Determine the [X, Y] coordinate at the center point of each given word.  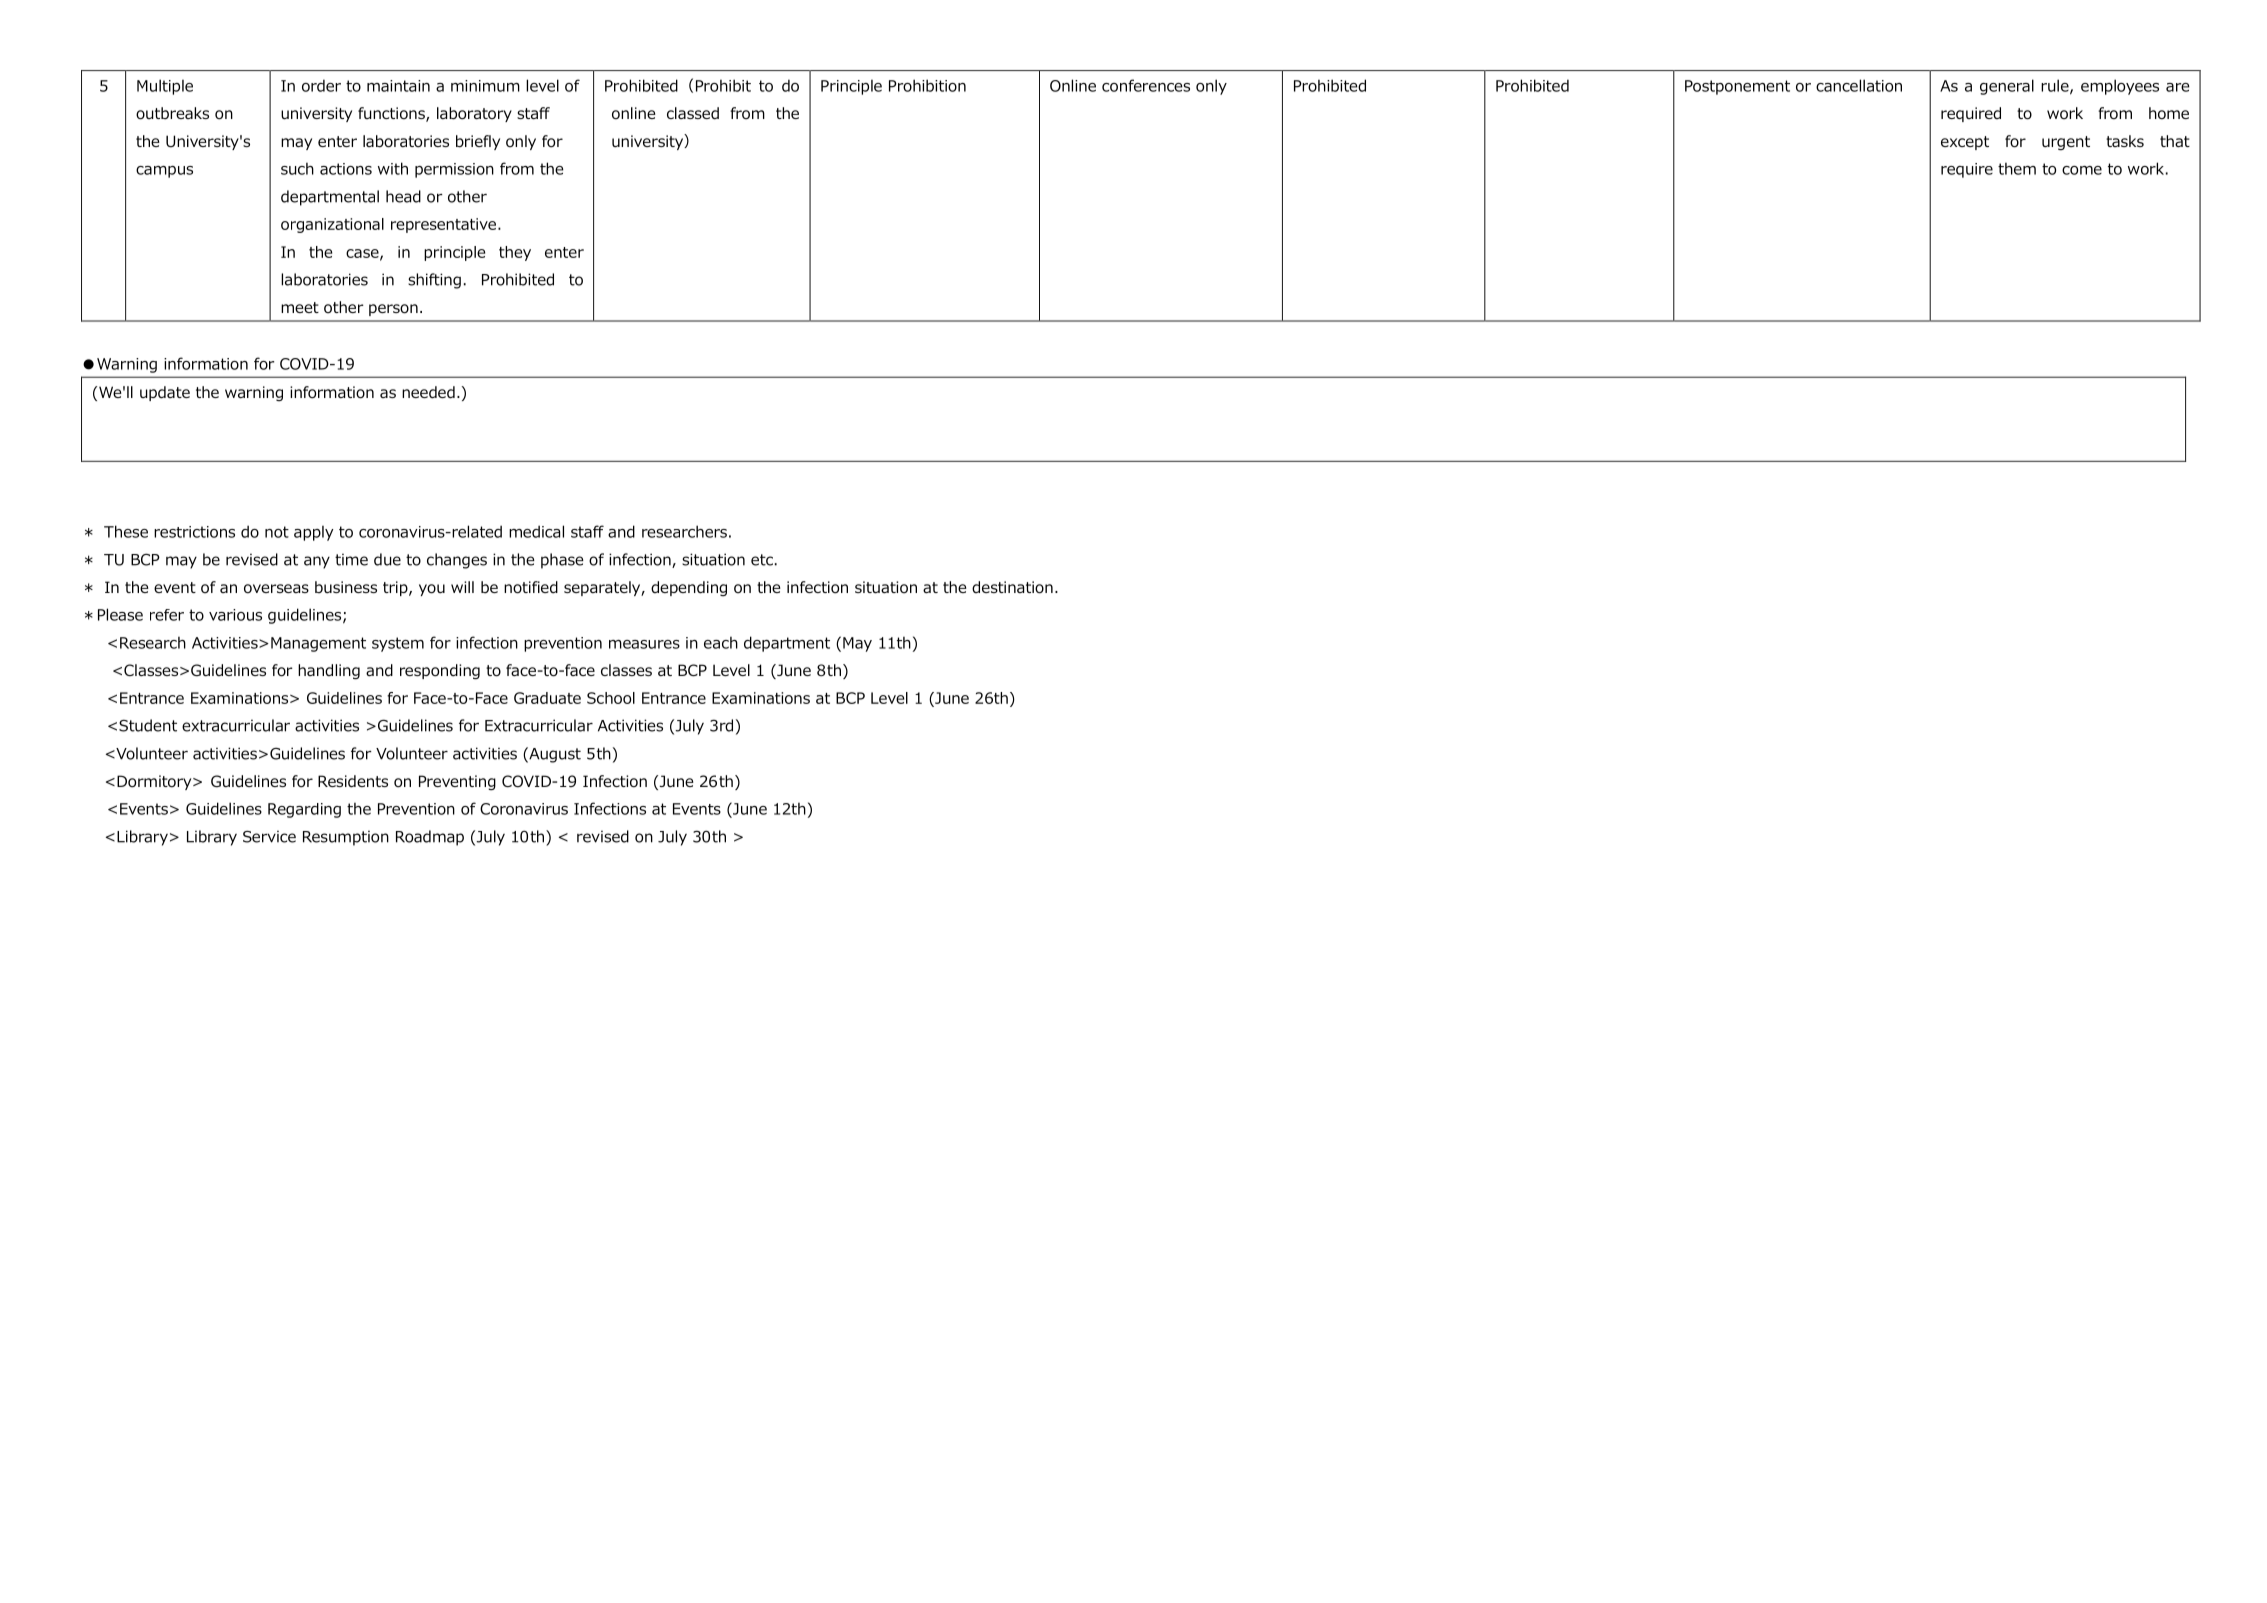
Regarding [304, 810]
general [2007, 87]
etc [762, 560]
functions [392, 114]
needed [428, 392]
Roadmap [430, 838]
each [721, 642]
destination [1012, 587]
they [515, 253]
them [2017, 168]
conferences [1146, 85]
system [398, 644]
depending [689, 588]
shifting [434, 281]
